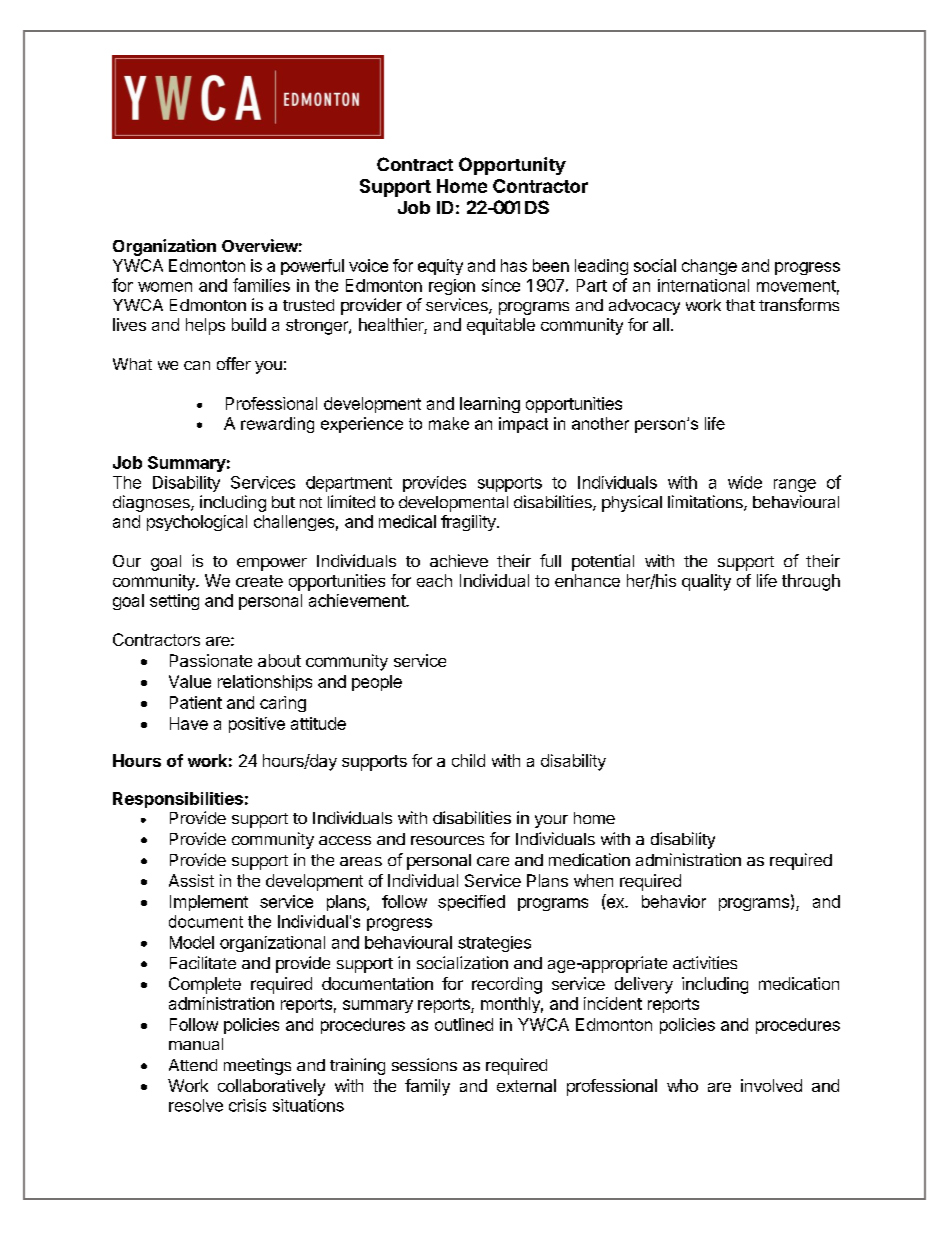 This screenshot has height=1233, width=952. What do you see at coordinates (193, 1065) in the screenshot?
I see `Attend` at bounding box center [193, 1065].
